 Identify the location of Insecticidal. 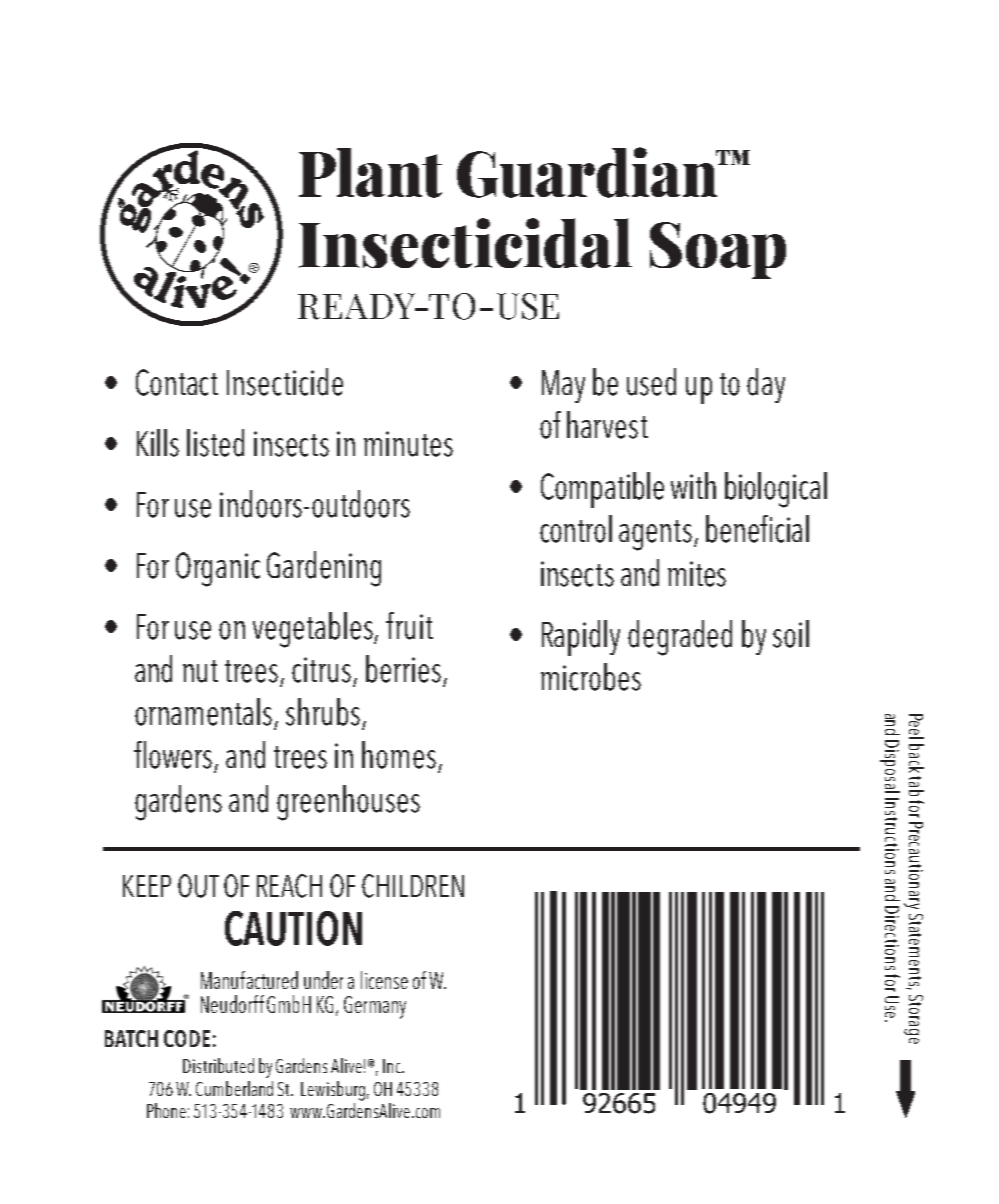
(465, 243).
